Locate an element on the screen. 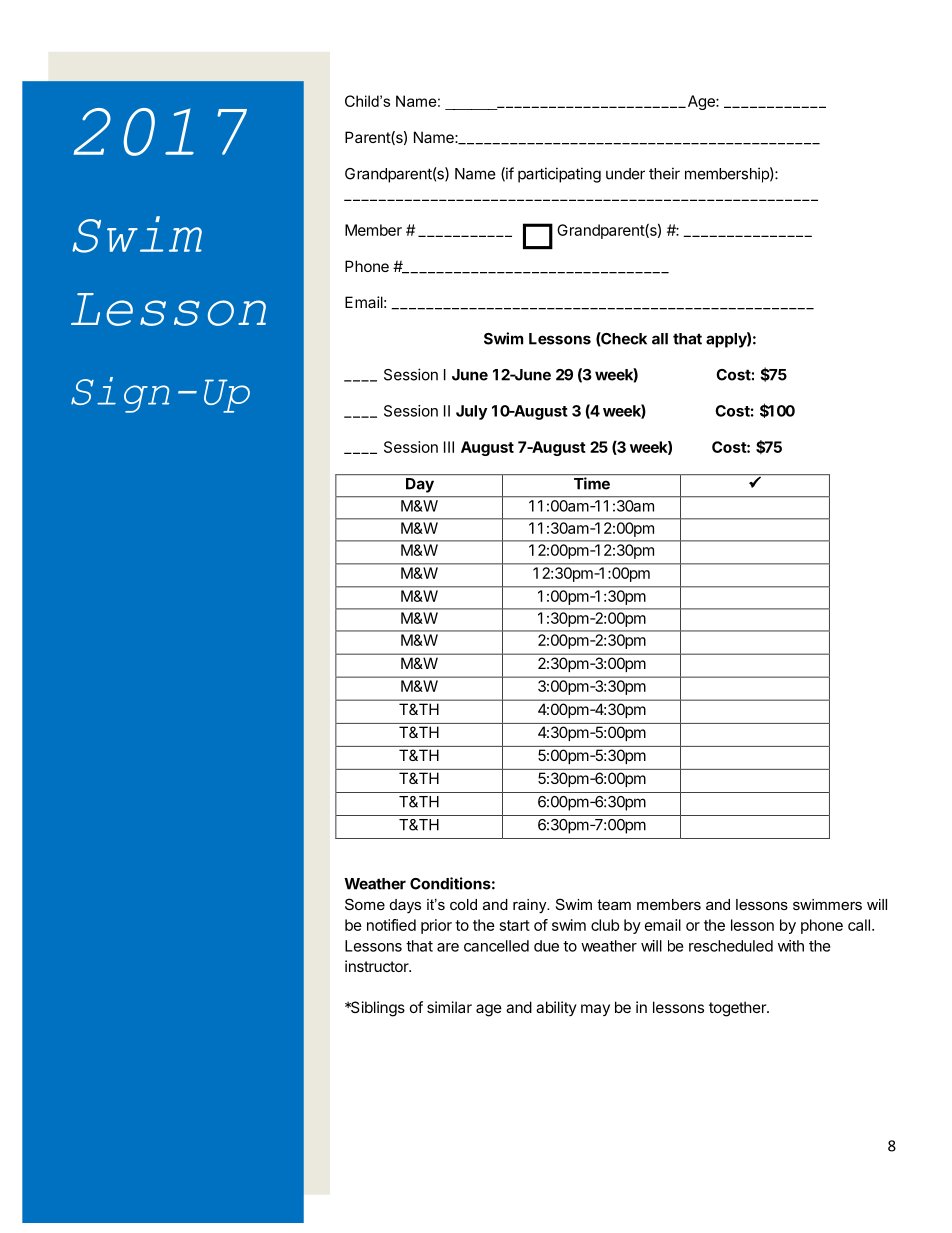 The width and height of the screenshot is (952, 1233). cold is located at coordinates (463, 904).
